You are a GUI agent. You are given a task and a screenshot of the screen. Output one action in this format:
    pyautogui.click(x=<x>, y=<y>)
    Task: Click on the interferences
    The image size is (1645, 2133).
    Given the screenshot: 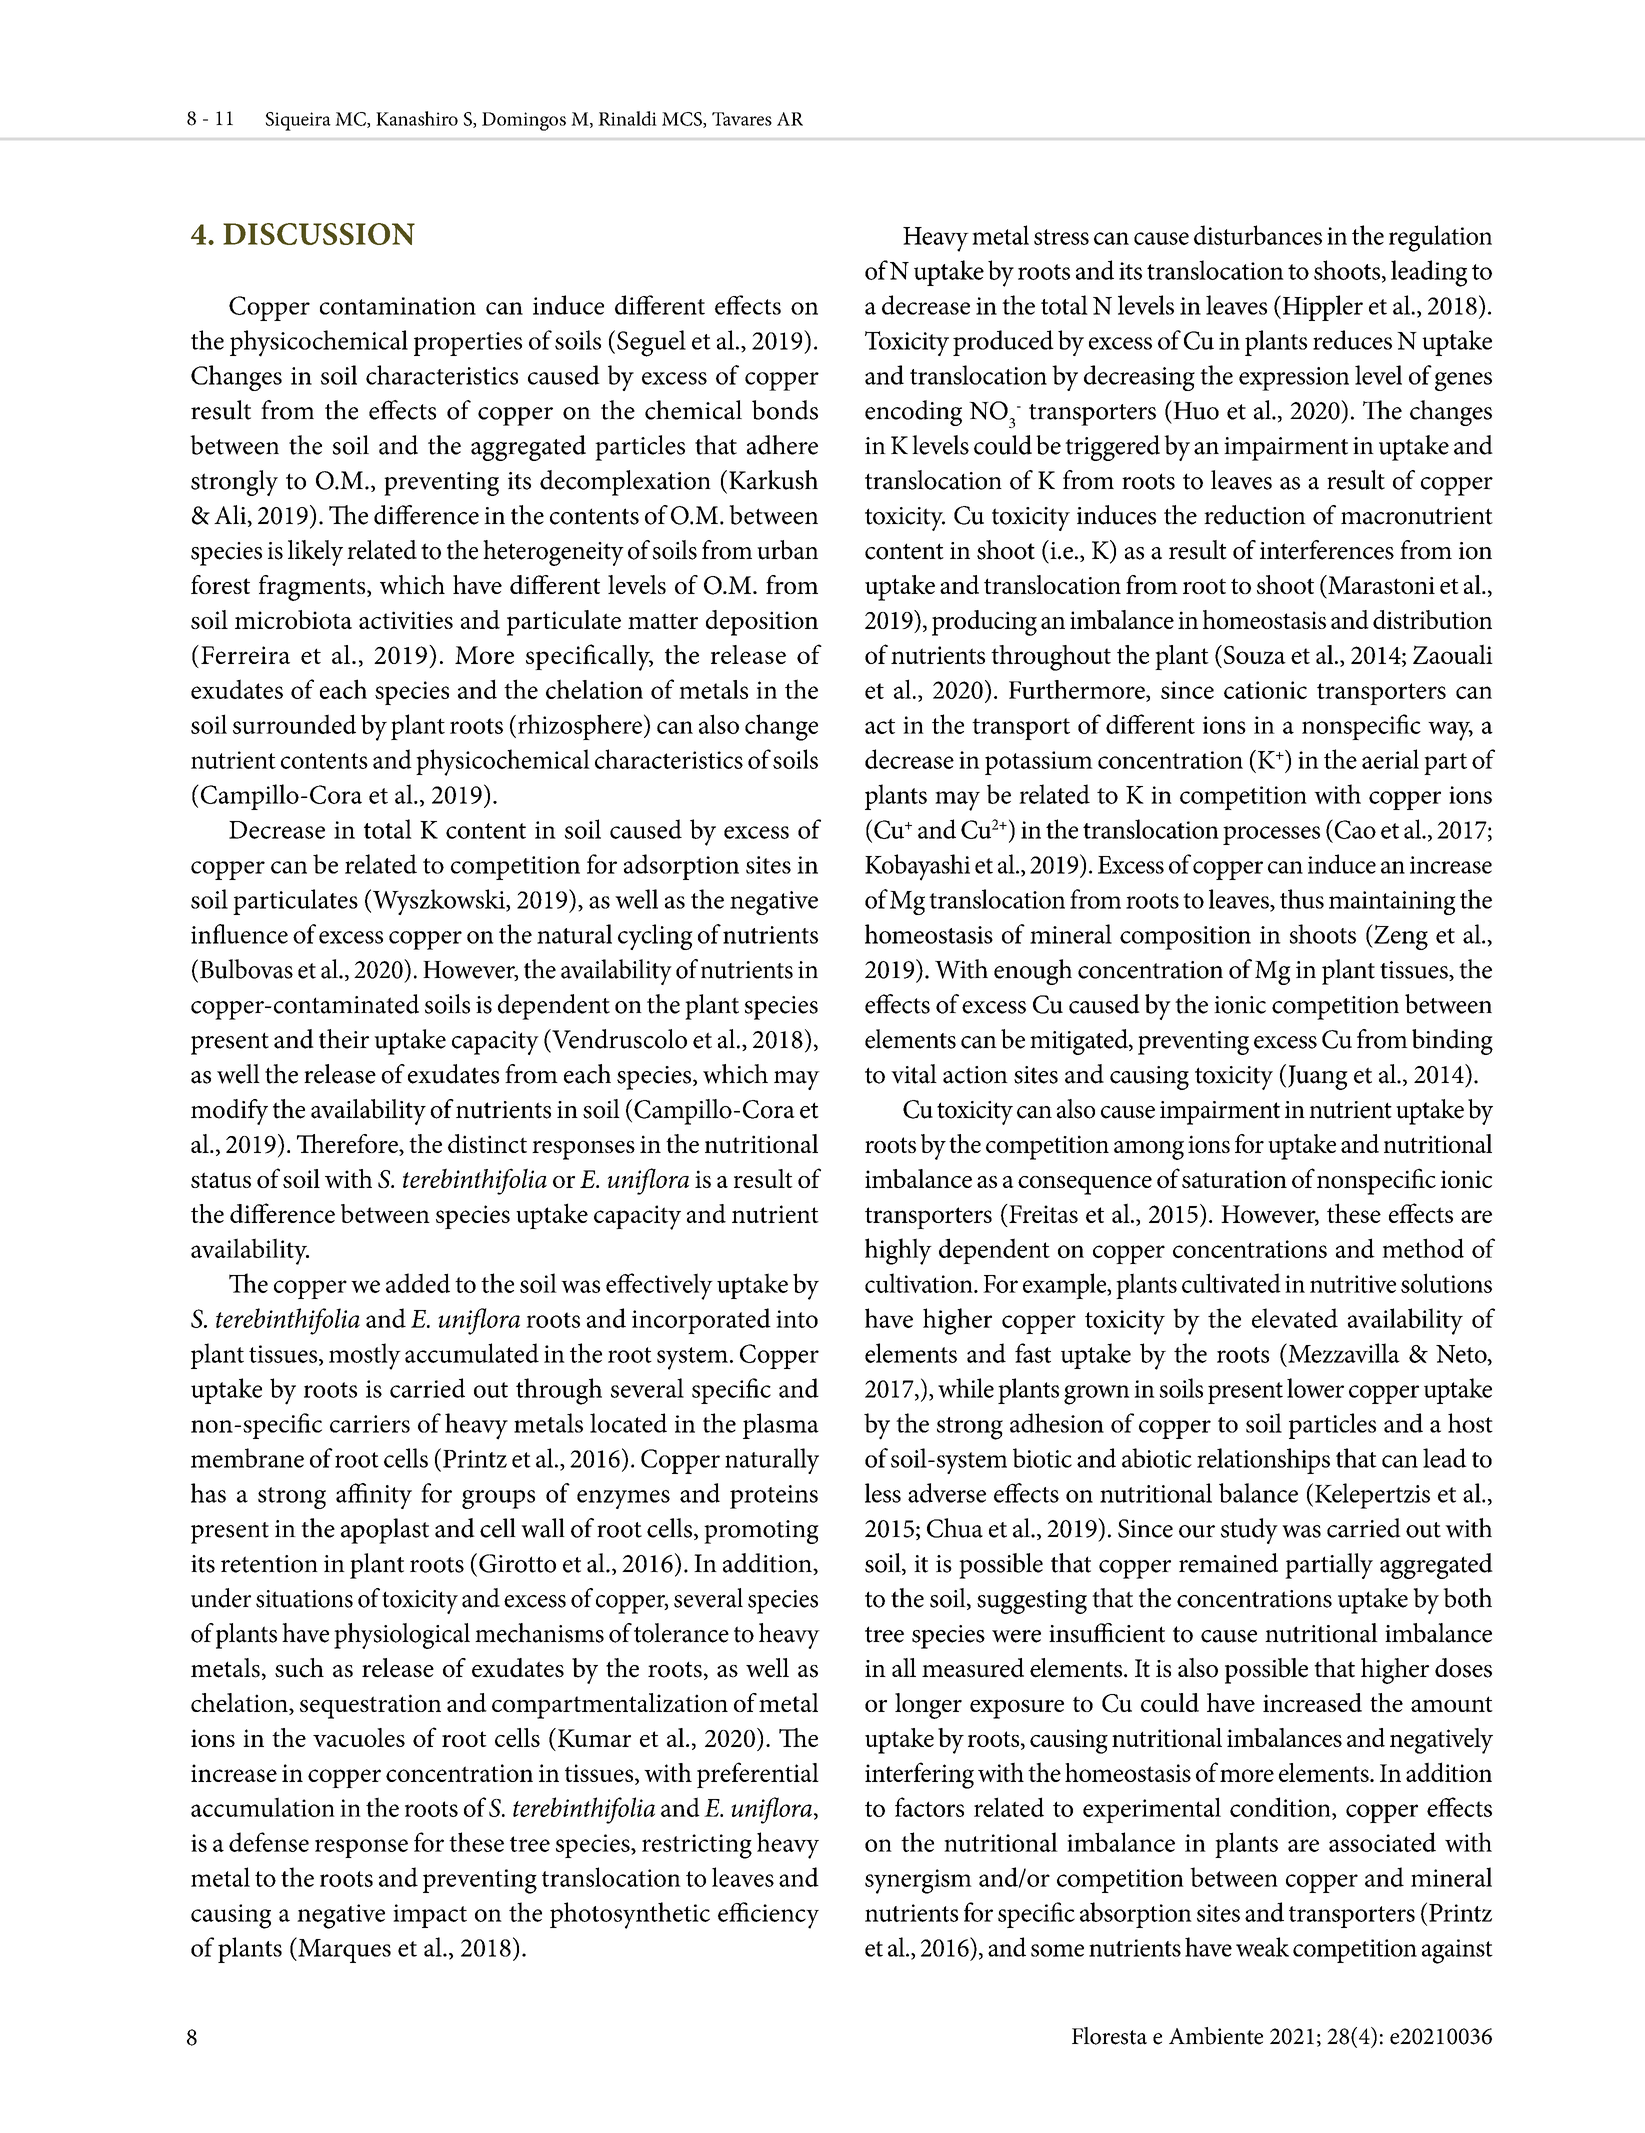 What is the action you would take?
    pyautogui.click(x=1327, y=550)
